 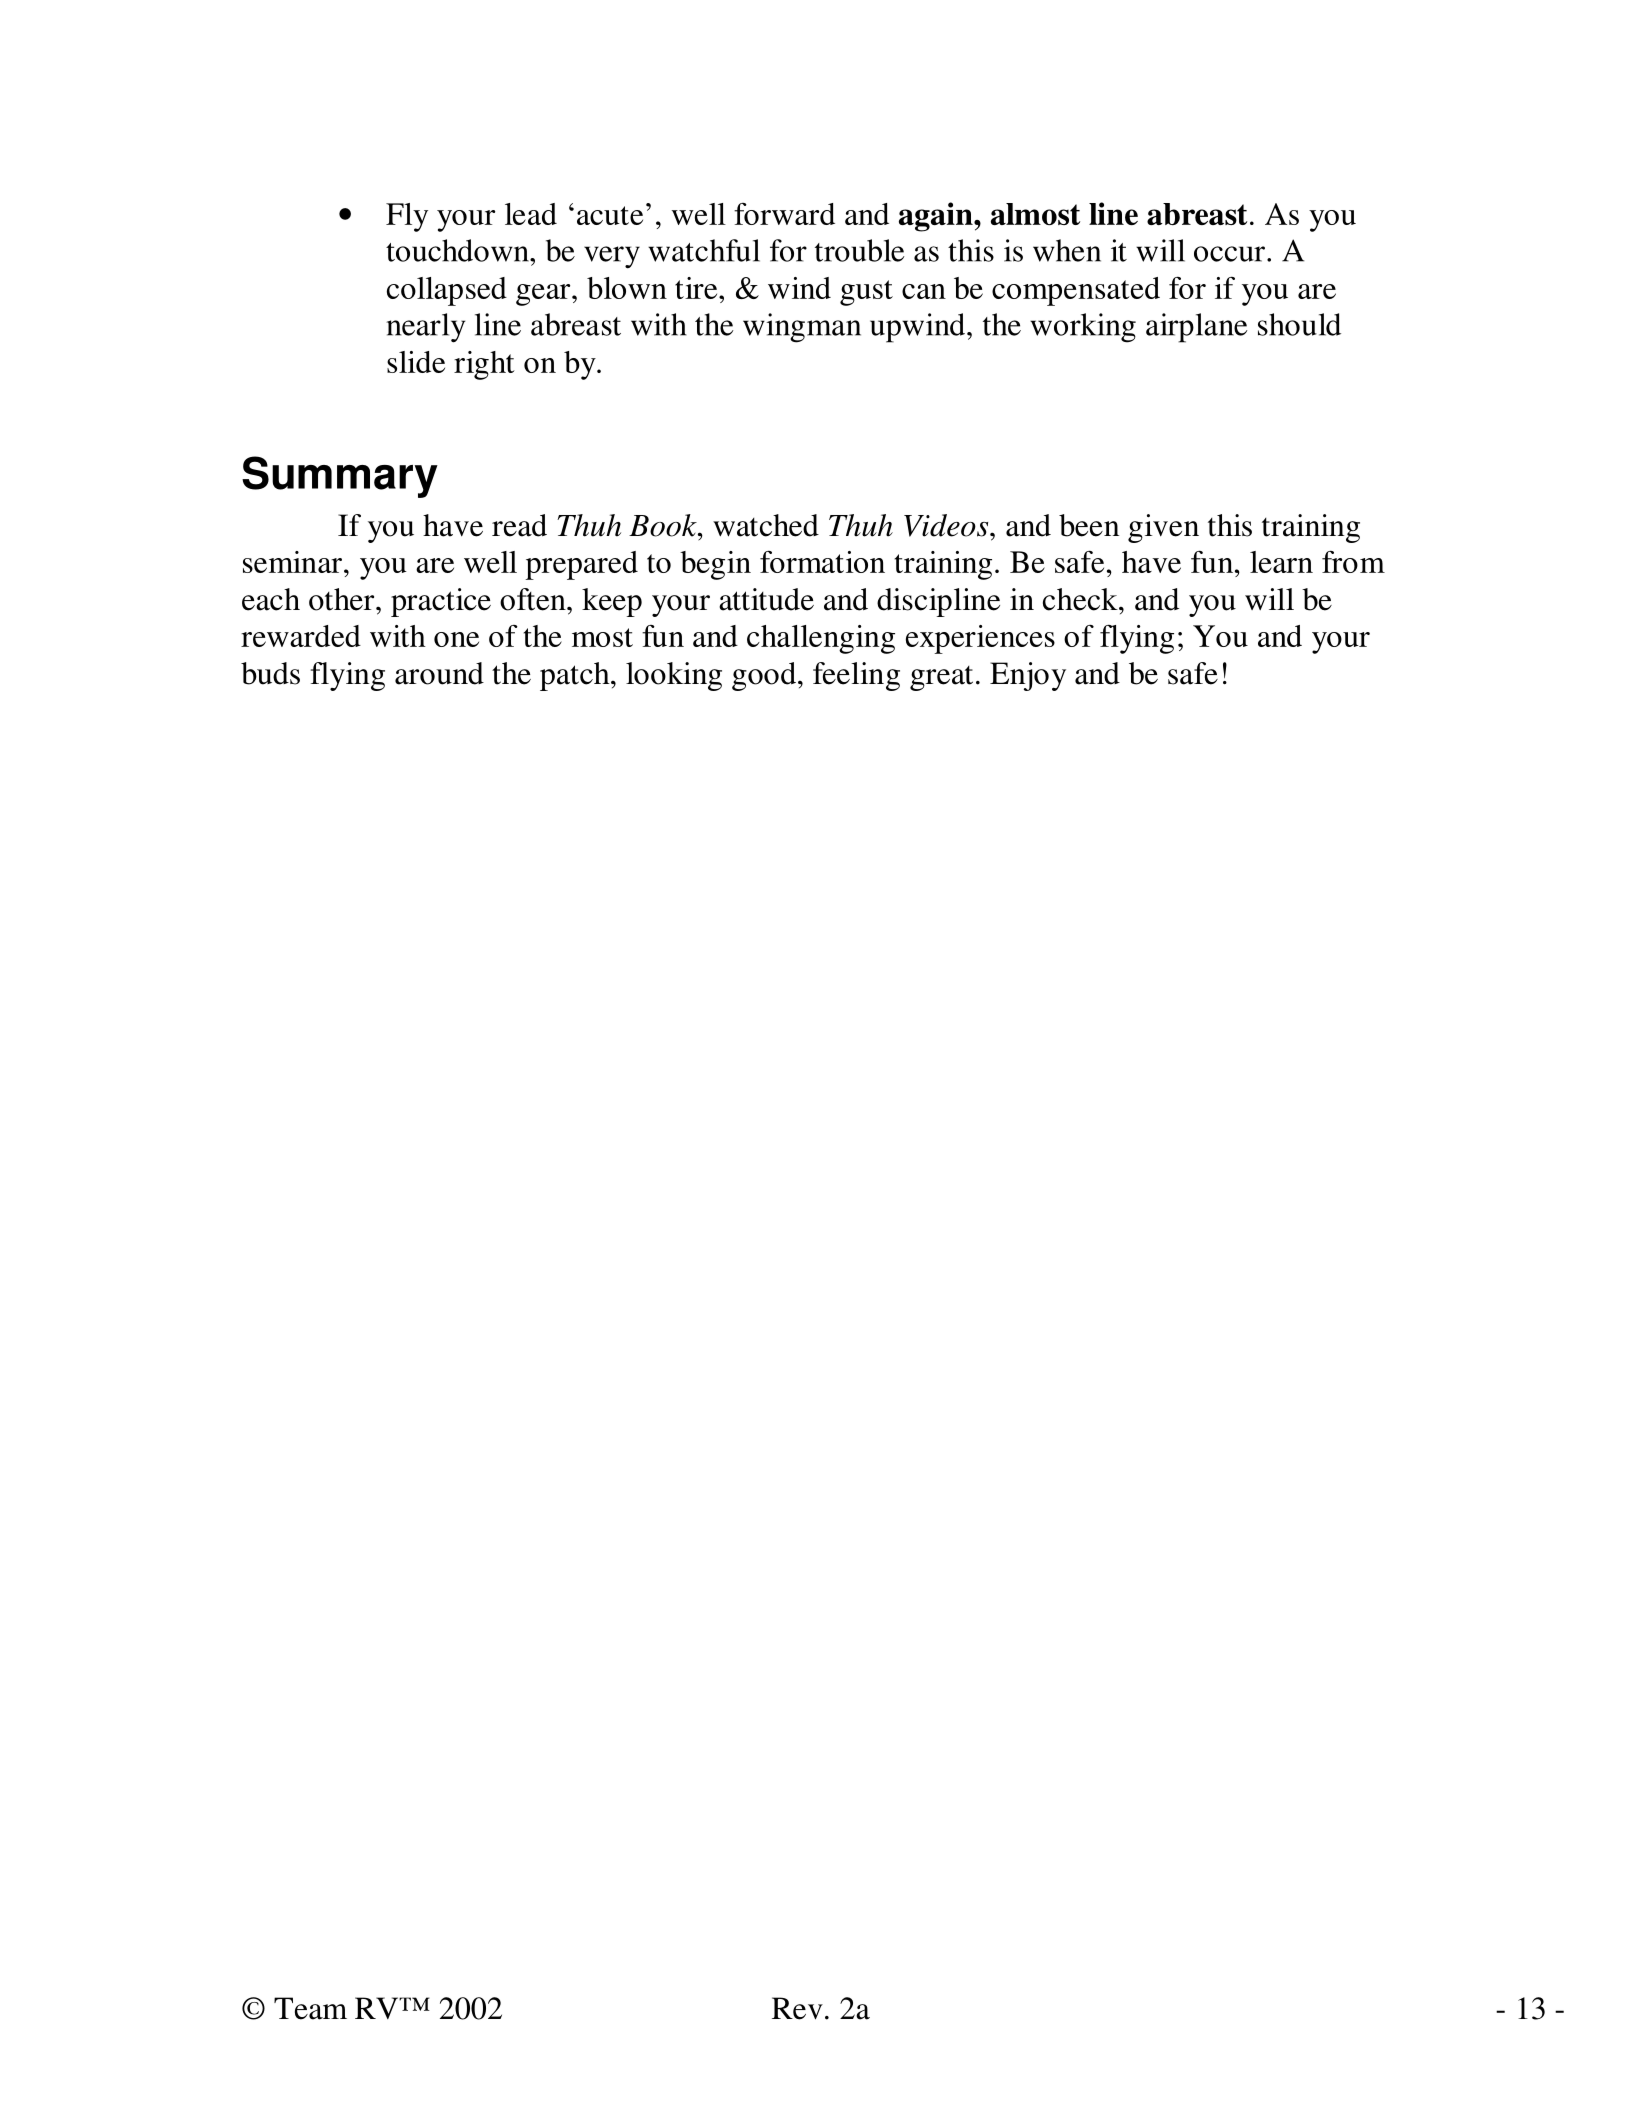 What do you see at coordinates (270, 673) in the image?
I see `buds` at bounding box center [270, 673].
